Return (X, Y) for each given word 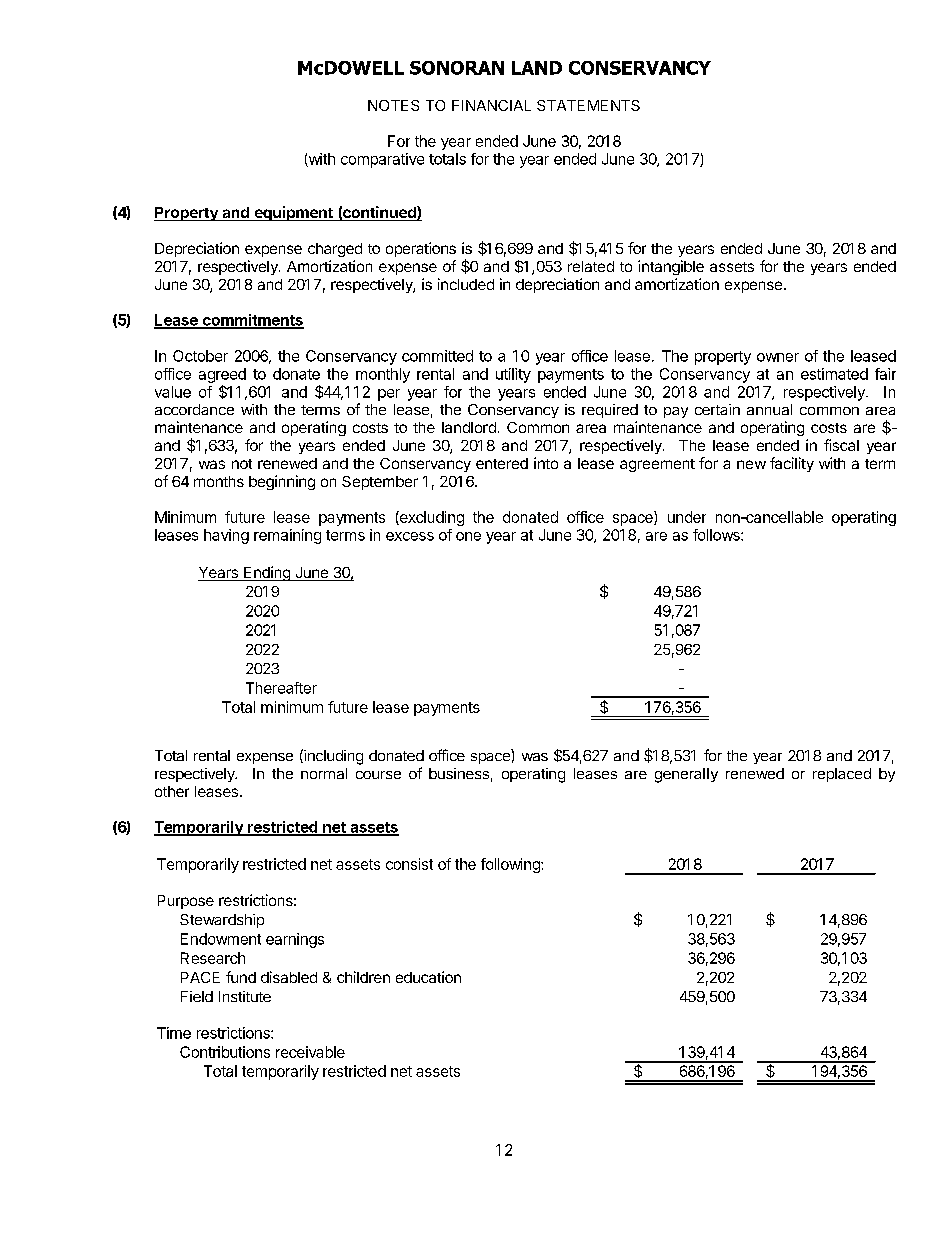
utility (513, 375)
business (459, 773)
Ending (267, 573)
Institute (245, 996)
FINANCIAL (491, 105)
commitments (252, 321)
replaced (842, 775)
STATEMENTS (588, 105)
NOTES (393, 105)
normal (324, 773)
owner (778, 357)
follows (717, 535)
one (468, 536)
